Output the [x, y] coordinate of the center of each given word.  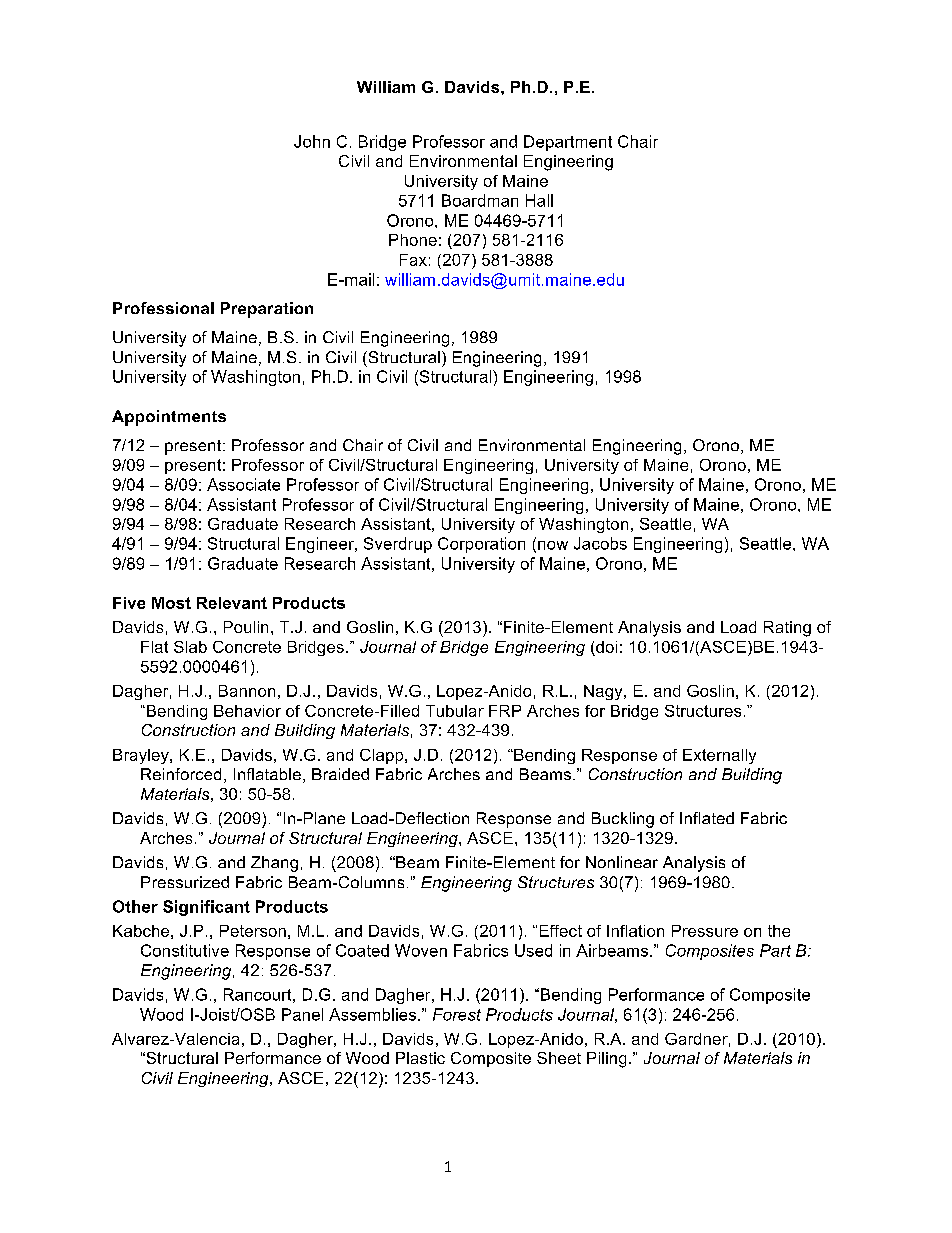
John [312, 141]
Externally [719, 756]
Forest [457, 1014]
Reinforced [181, 774]
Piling [606, 1060]
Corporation [481, 545]
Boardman [480, 200]
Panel [302, 1014]
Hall [539, 200]
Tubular [455, 711]
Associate [243, 484]
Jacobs [600, 543]
